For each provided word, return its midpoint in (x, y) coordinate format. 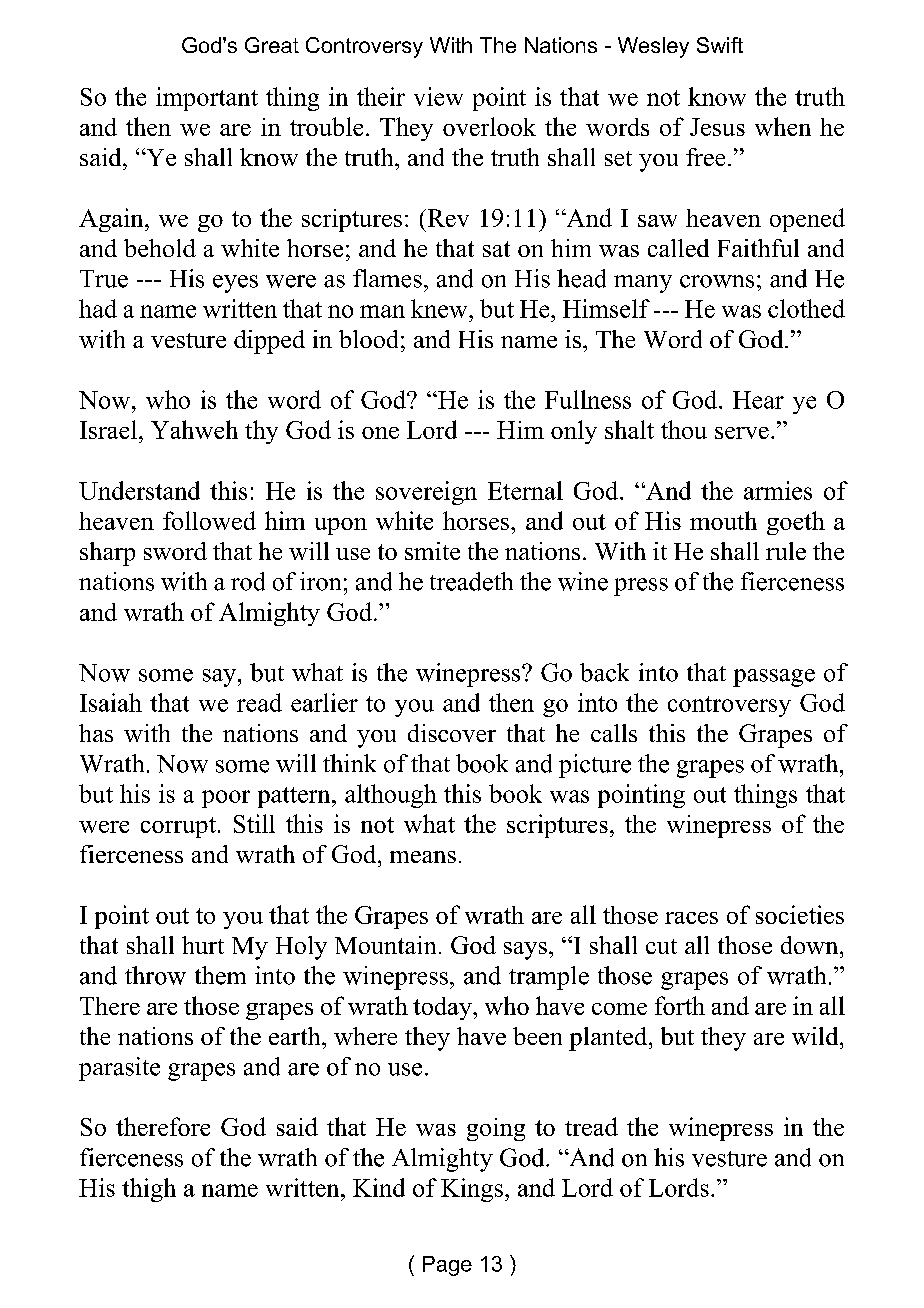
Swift (720, 45)
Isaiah (111, 702)
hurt (203, 945)
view (438, 96)
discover (452, 733)
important (207, 99)
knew (440, 308)
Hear (758, 400)
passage (774, 678)
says (525, 951)
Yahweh (194, 429)
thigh (149, 1190)
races (691, 918)
